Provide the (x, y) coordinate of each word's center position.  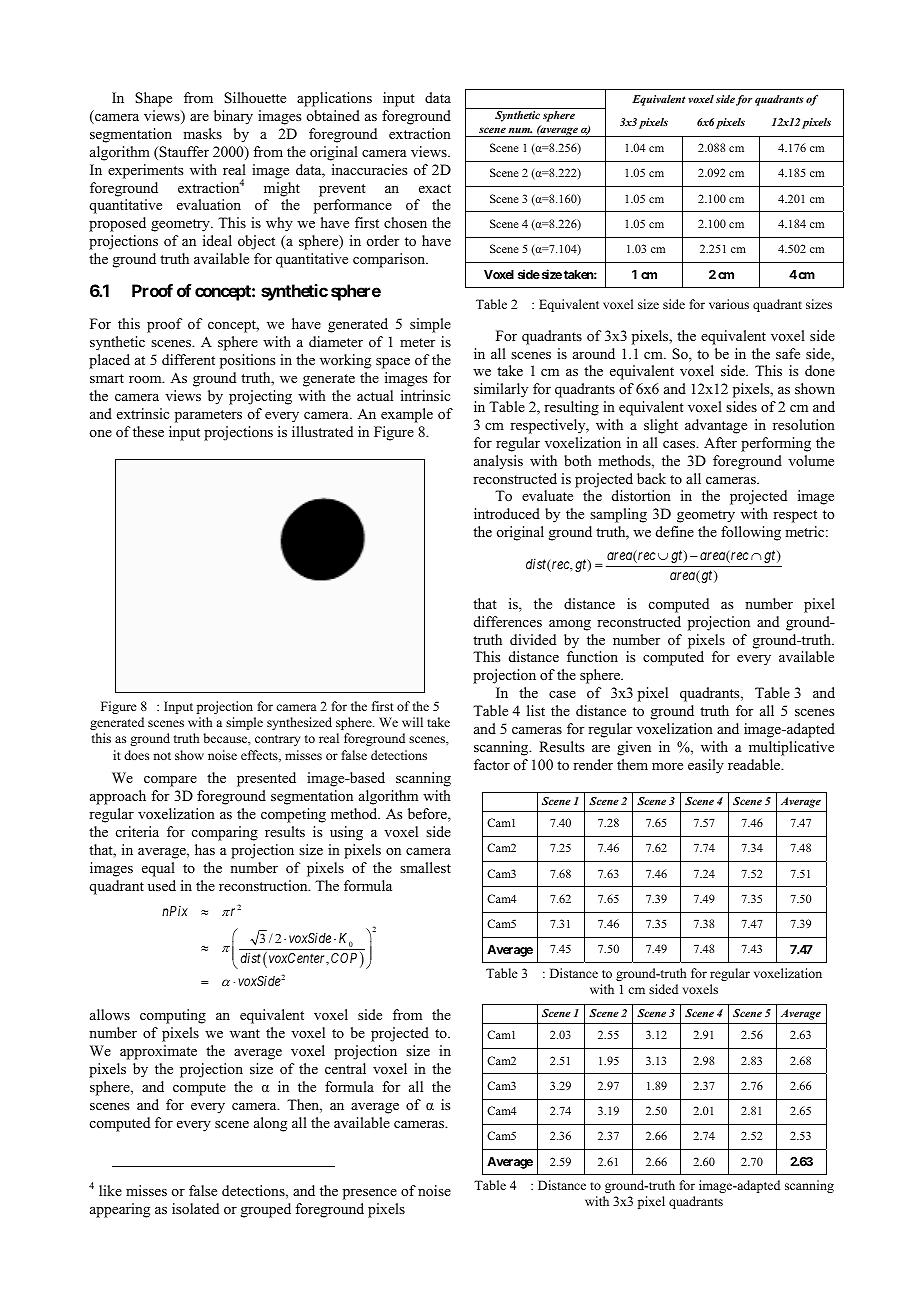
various (729, 304)
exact (435, 188)
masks (202, 133)
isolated (195, 1209)
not (162, 756)
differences (508, 621)
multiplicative (791, 748)
